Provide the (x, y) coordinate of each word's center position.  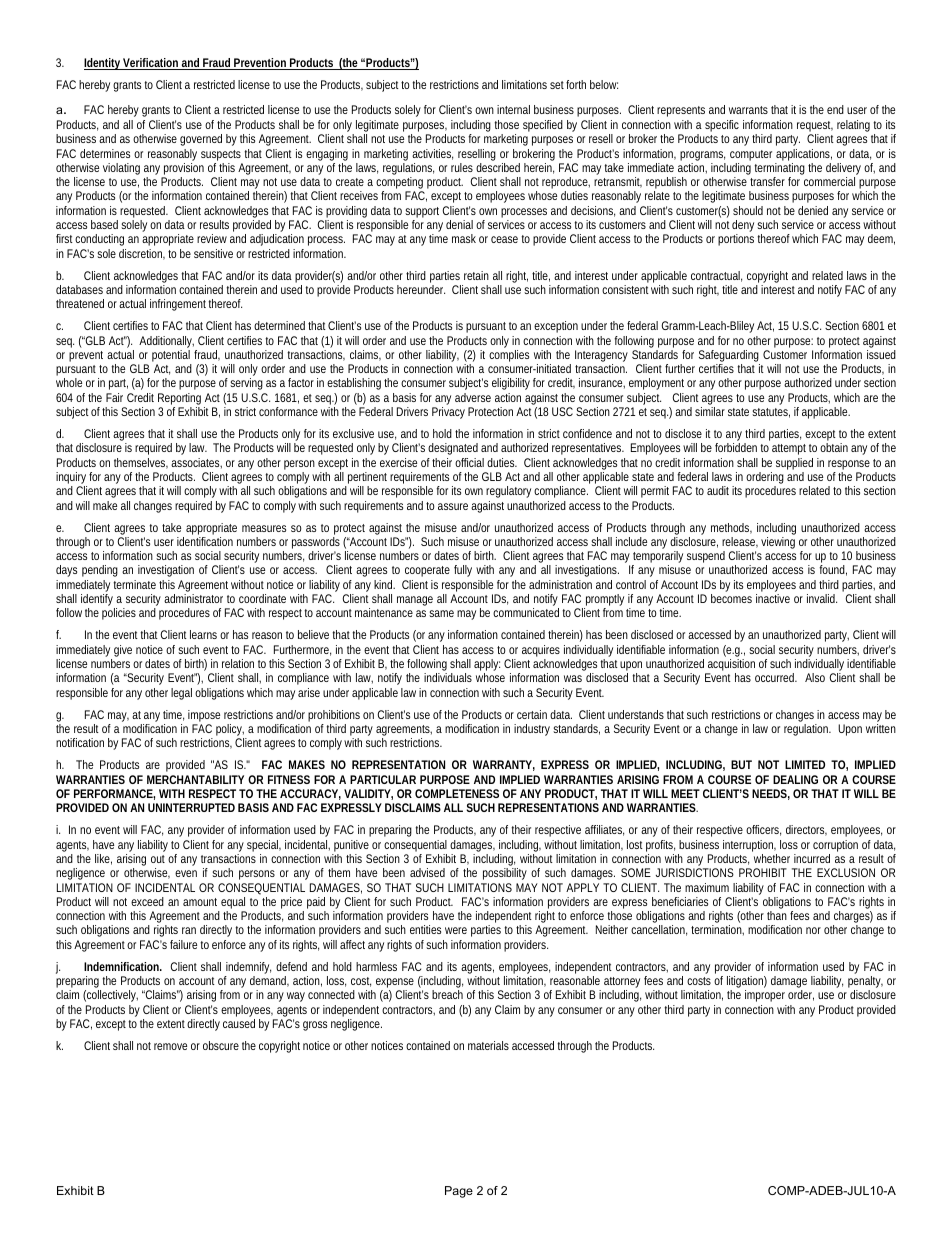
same (441, 613)
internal (513, 109)
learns (203, 634)
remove (170, 1046)
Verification (151, 64)
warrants (748, 110)
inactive (773, 598)
